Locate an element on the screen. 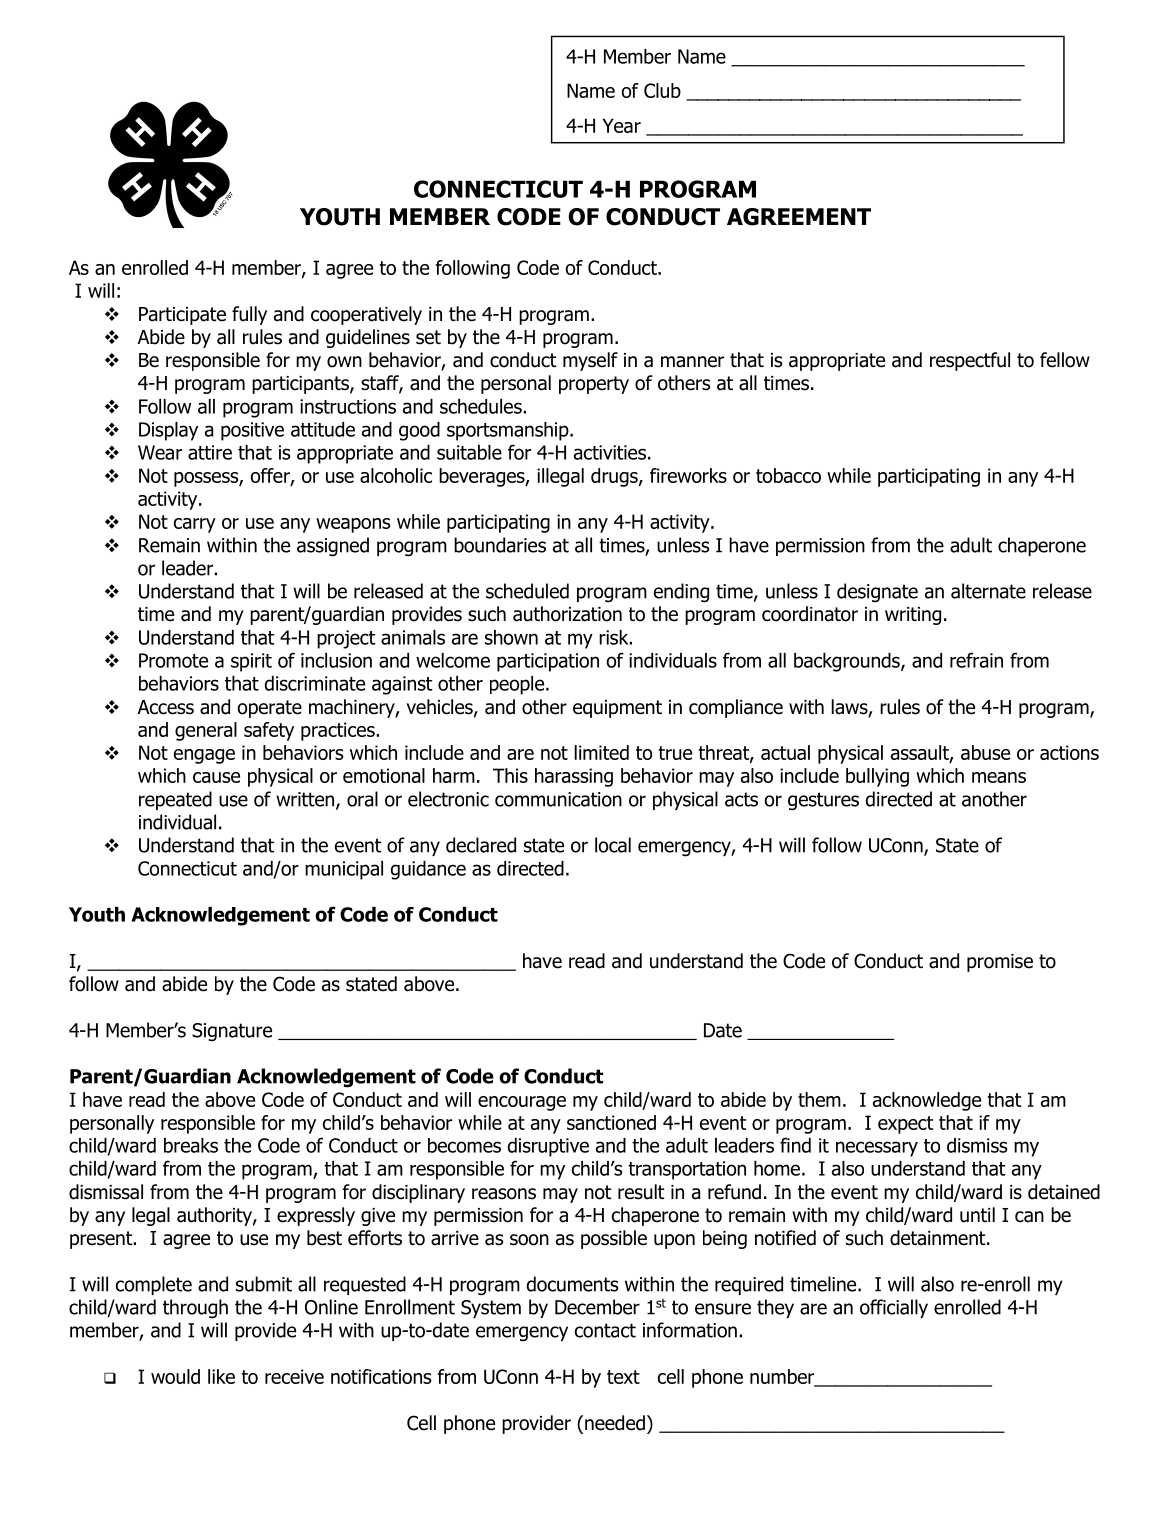  Signature is located at coordinates (232, 1032).
